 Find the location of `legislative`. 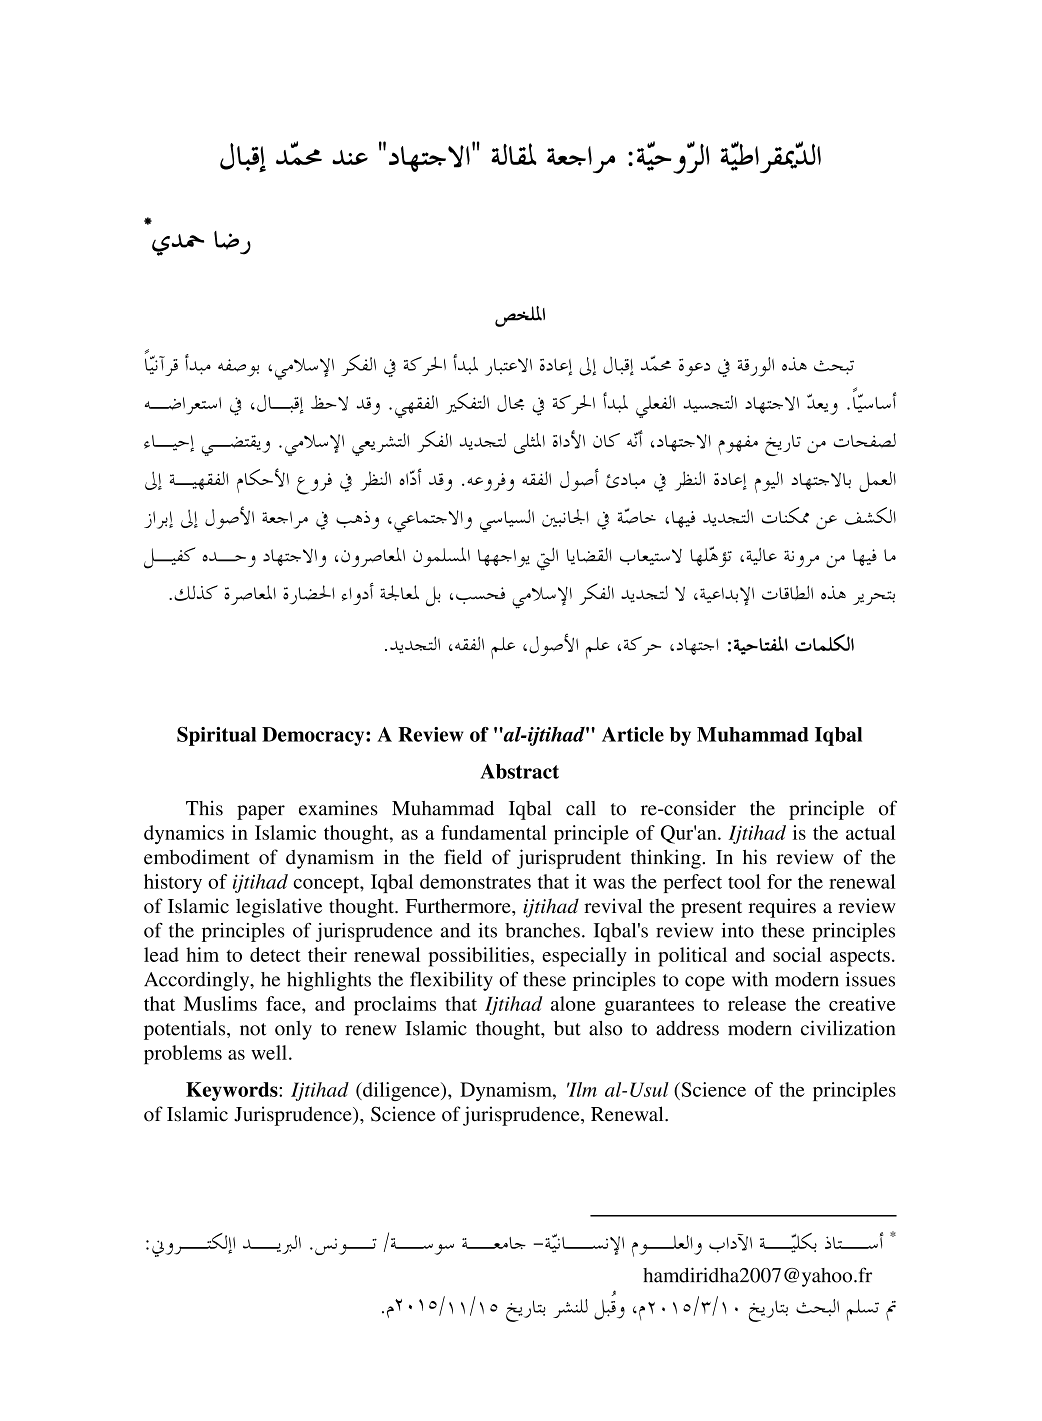

legislative is located at coordinates (279, 908).
